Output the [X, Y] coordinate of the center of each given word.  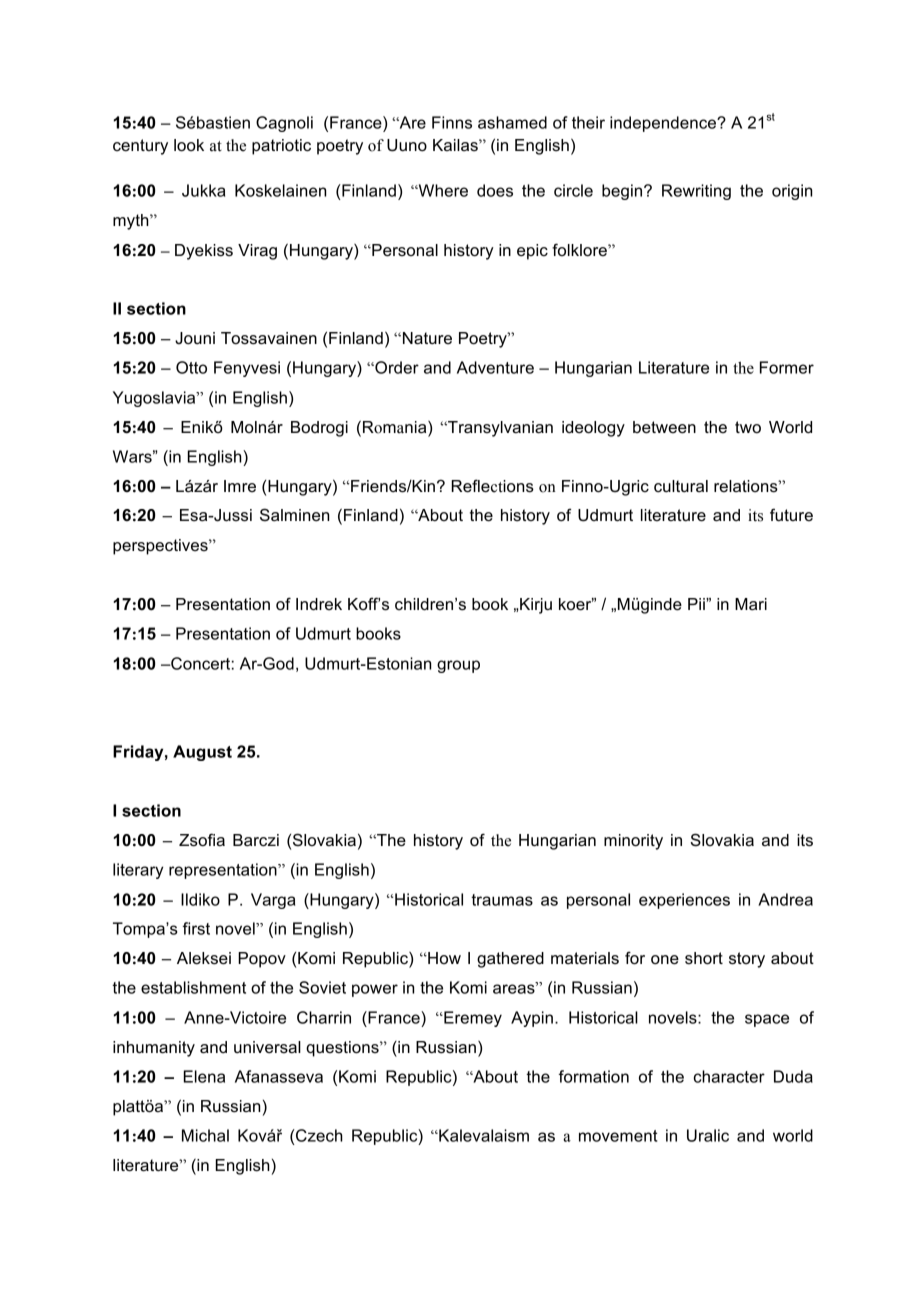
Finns [452, 122]
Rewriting [696, 192]
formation [594, 1076]
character [729, 1076]
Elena [204, 1076]
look [189, 145]
